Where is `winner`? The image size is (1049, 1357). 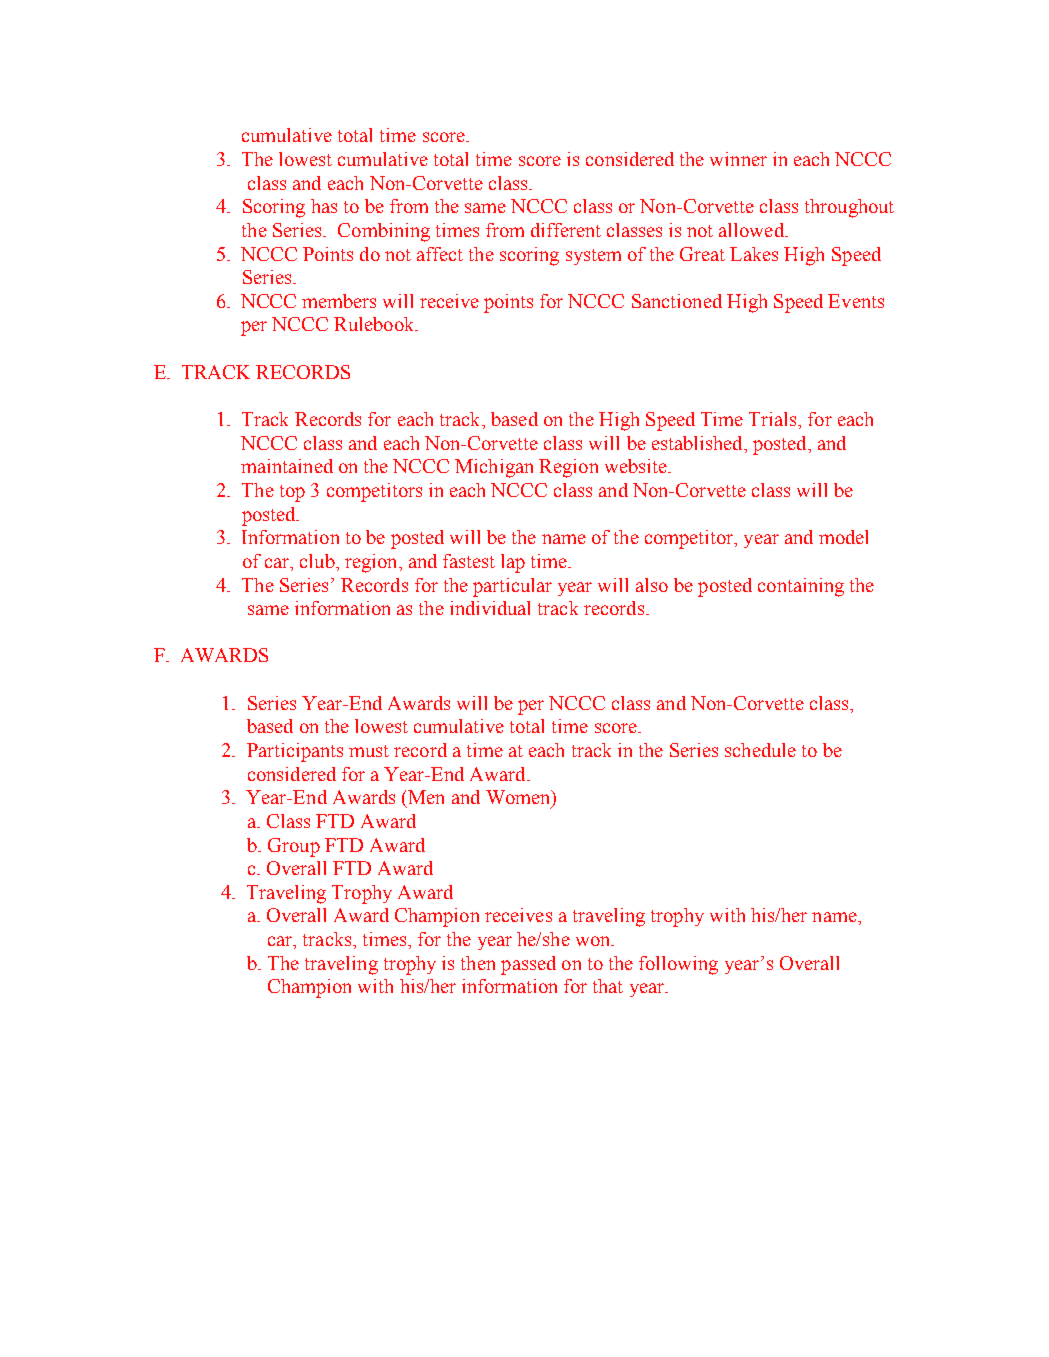
winner is located at coordinates (738, 159).
